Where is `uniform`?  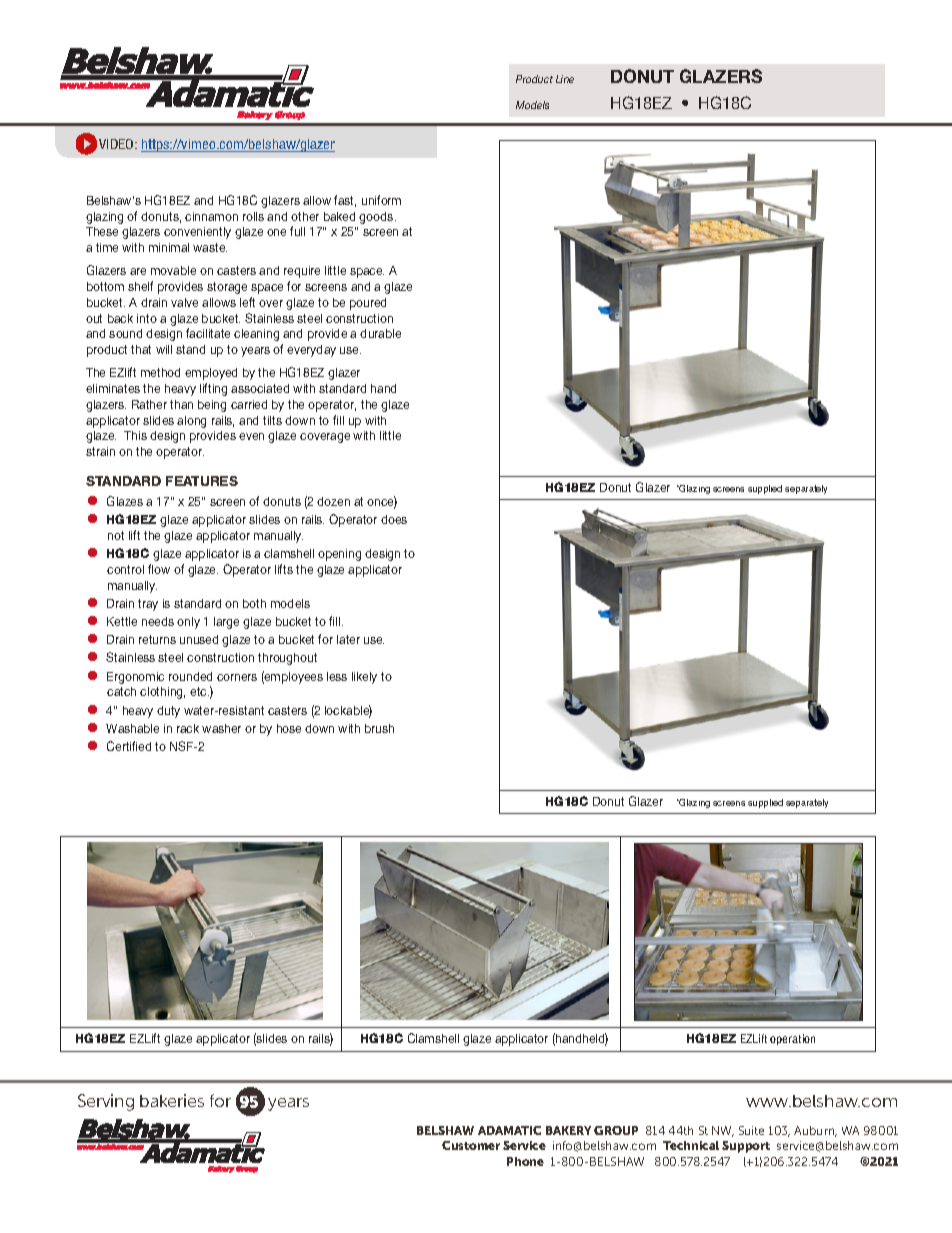 uniform is located at coordinates (381, 200).
